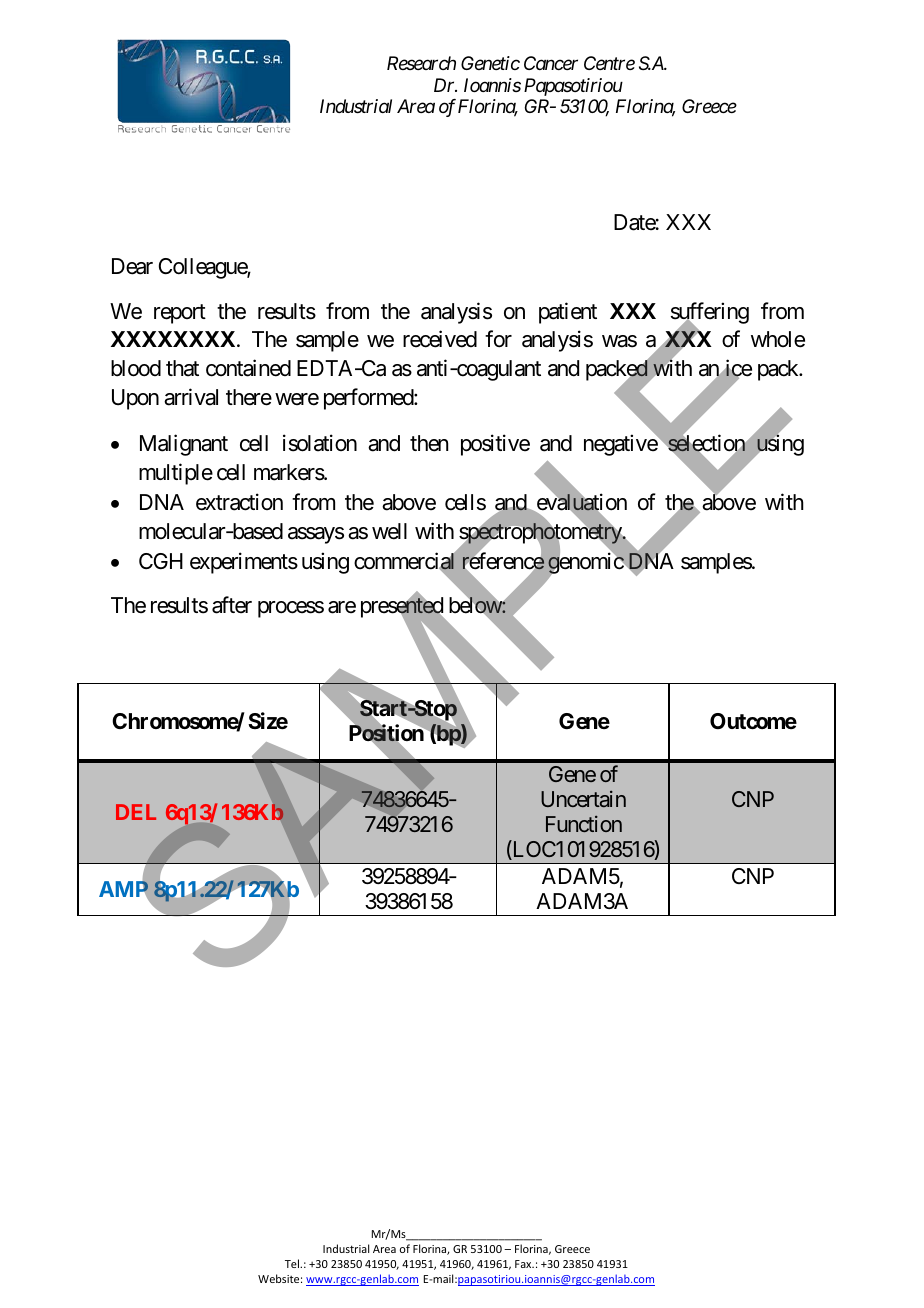 The height and width of the screenshot is (1308, 924). Describe the element at coordinates (293, 1263) in the screenshot. I see `Tel` at that location.
